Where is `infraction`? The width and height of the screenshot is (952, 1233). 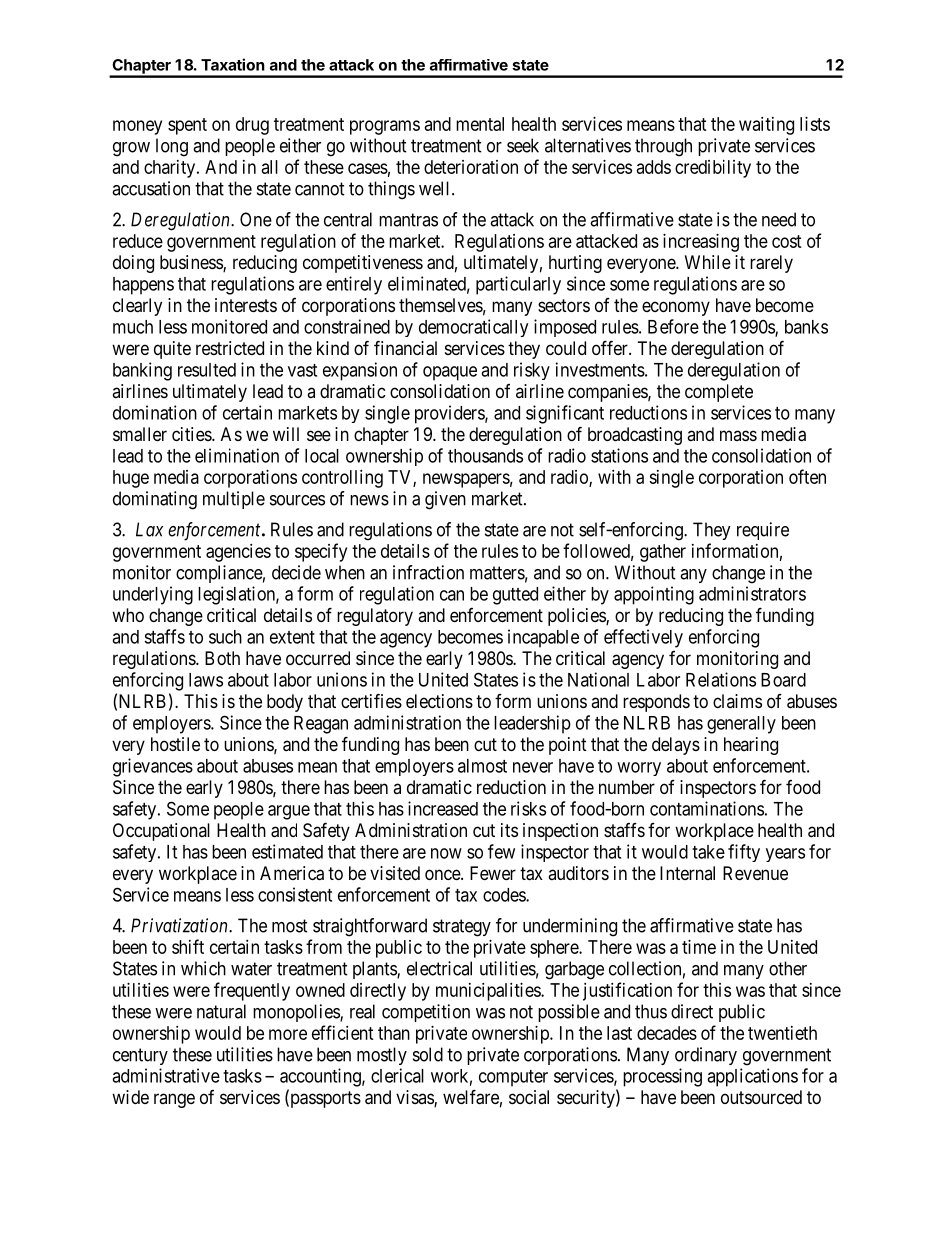 infraction is located at coordinates (428, 572).
